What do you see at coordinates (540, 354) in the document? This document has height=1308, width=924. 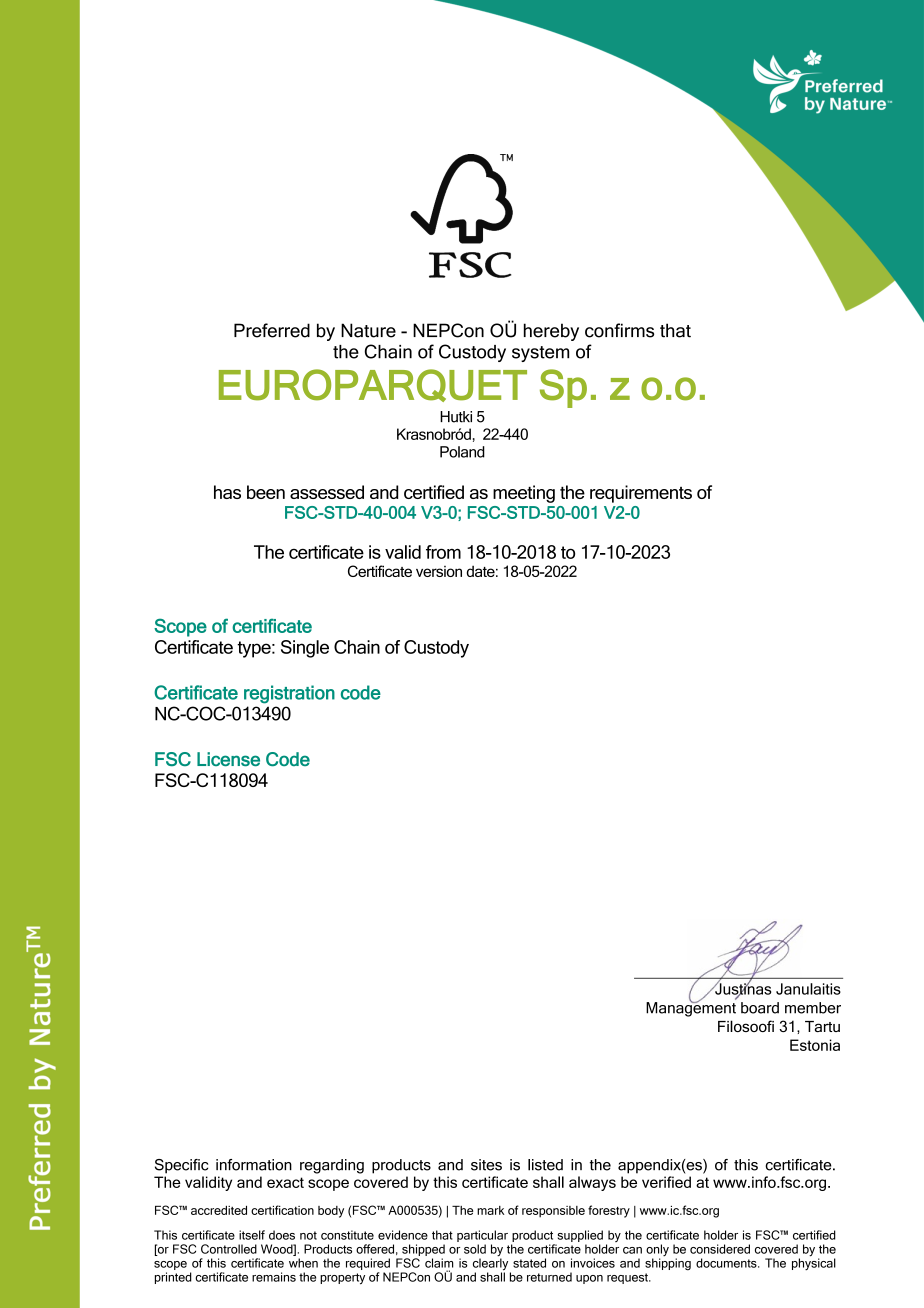 I see `system` at bounding box center [540, 354].
